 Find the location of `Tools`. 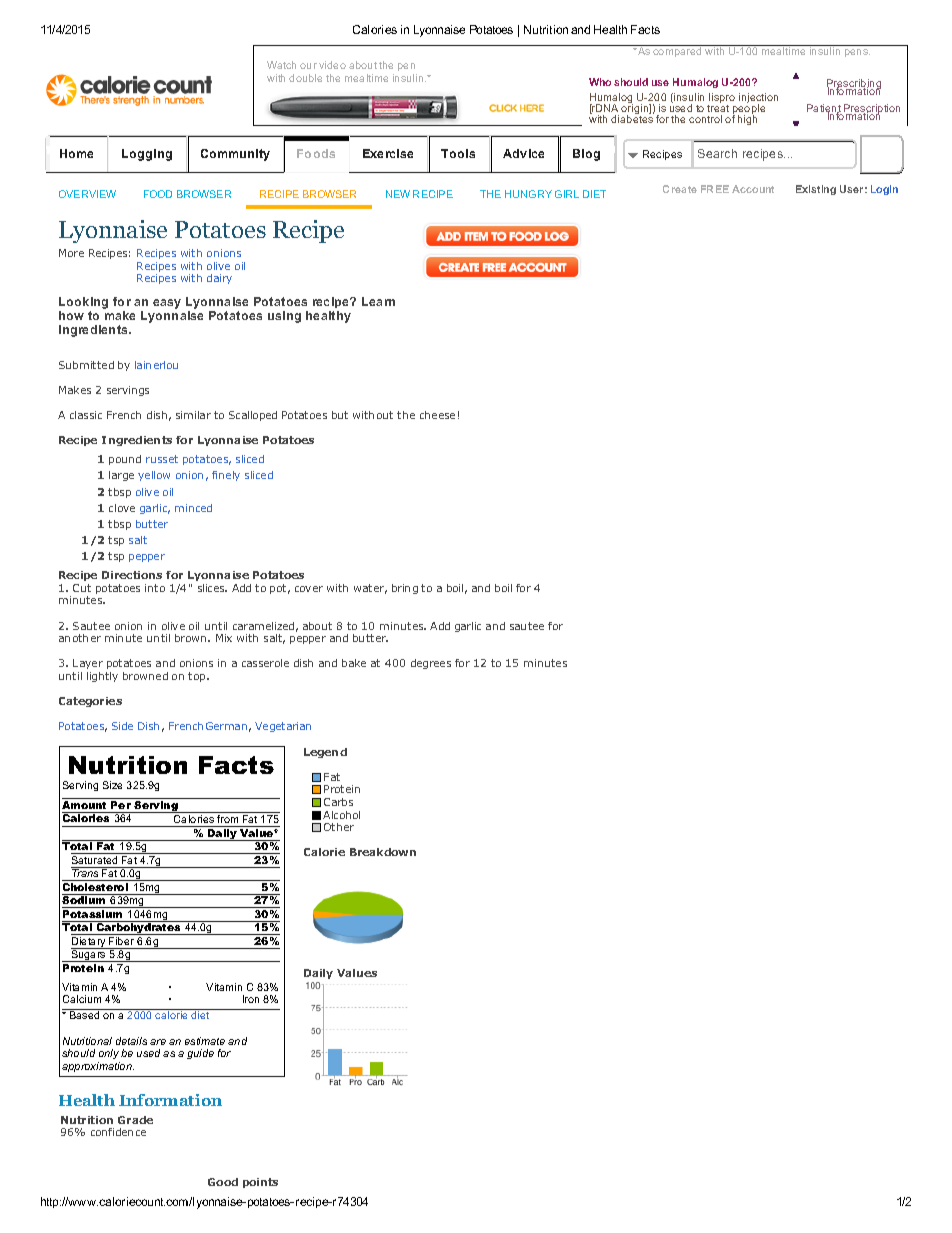

Tools is located at coordinates (458, 153).
